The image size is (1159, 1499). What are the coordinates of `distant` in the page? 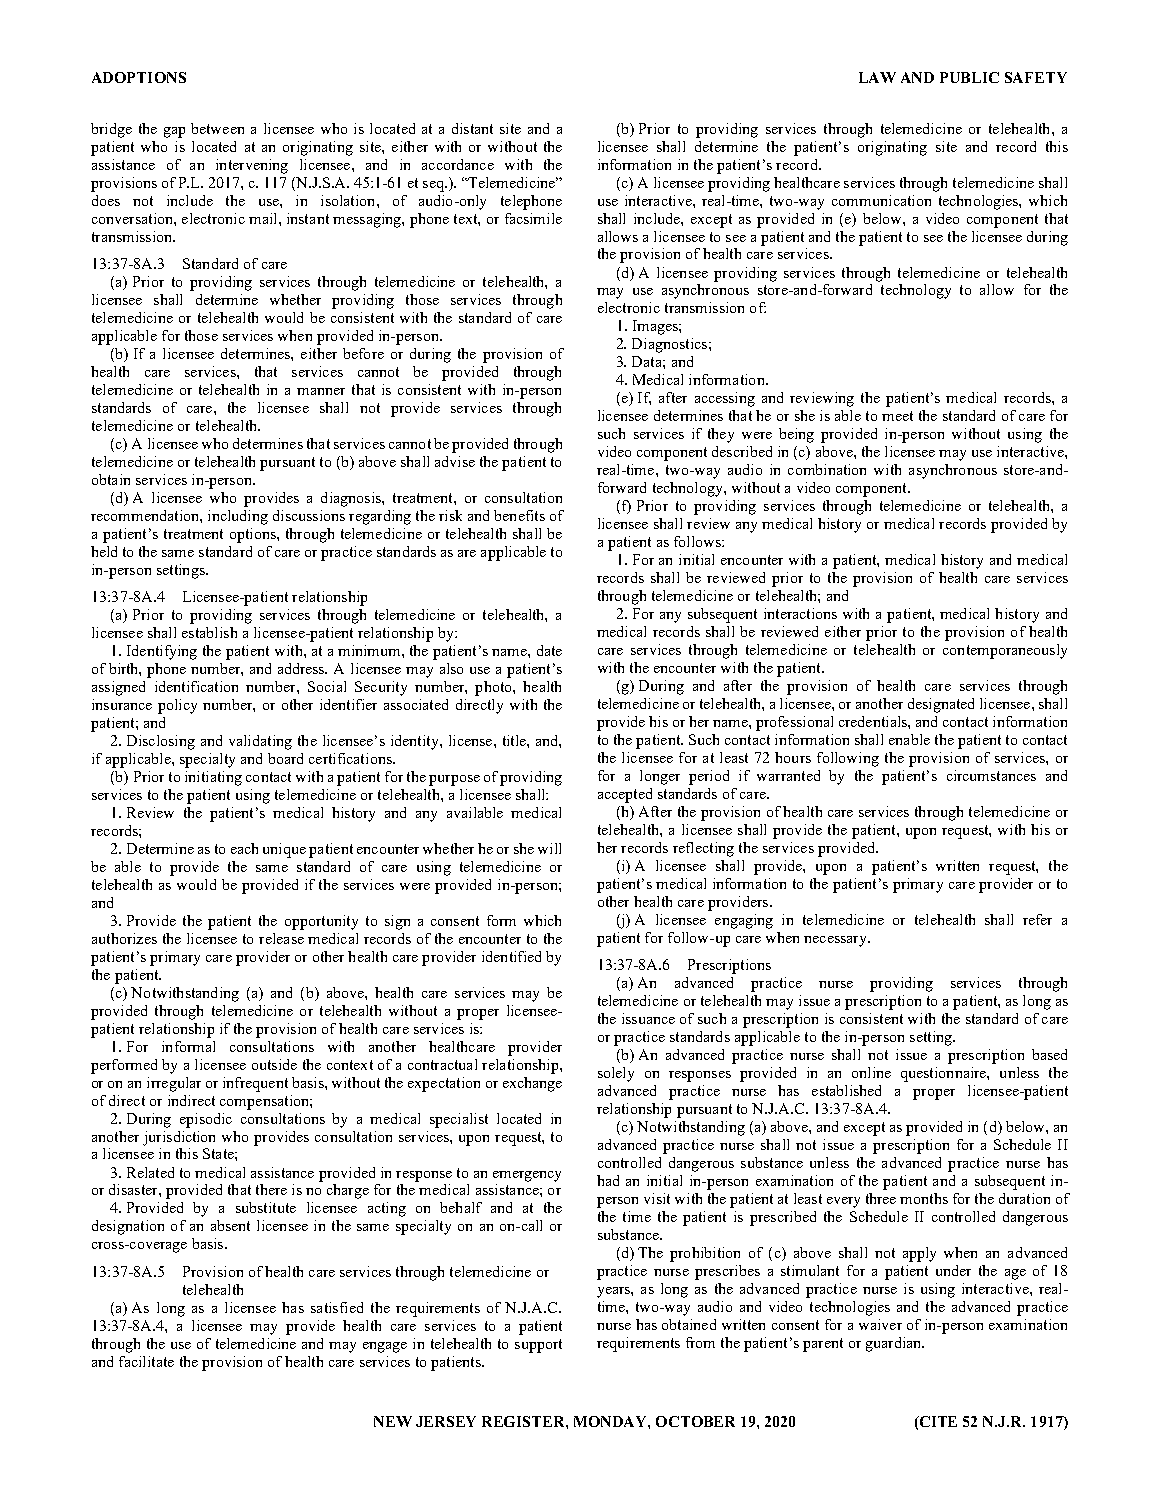 It's located at (472, 128).
